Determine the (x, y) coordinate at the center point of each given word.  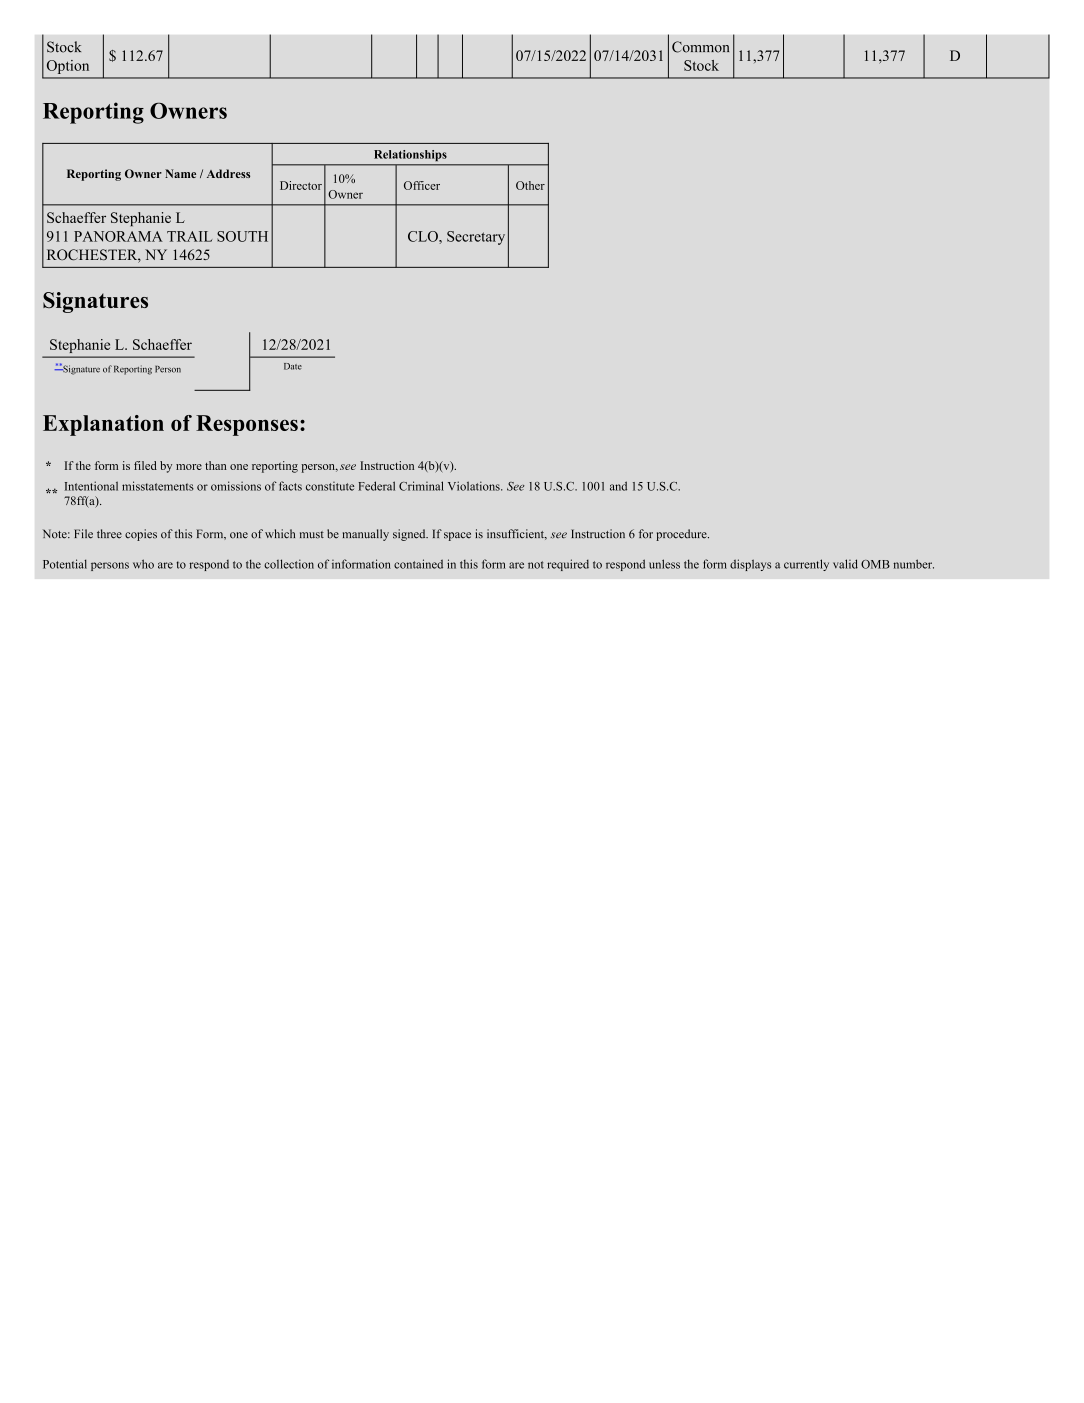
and (618, 486)
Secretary (476, 238)
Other (530, 185)
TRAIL (189, 236)
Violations (475, 486)
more (189, 467)
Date (293, 366)
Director (301, 185)
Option (68, 67)
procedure (682, 535)
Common (700, 47)
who (143, 564)
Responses (247, 425)
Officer (422, 185)
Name (180, 173)
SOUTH (242, 236)
